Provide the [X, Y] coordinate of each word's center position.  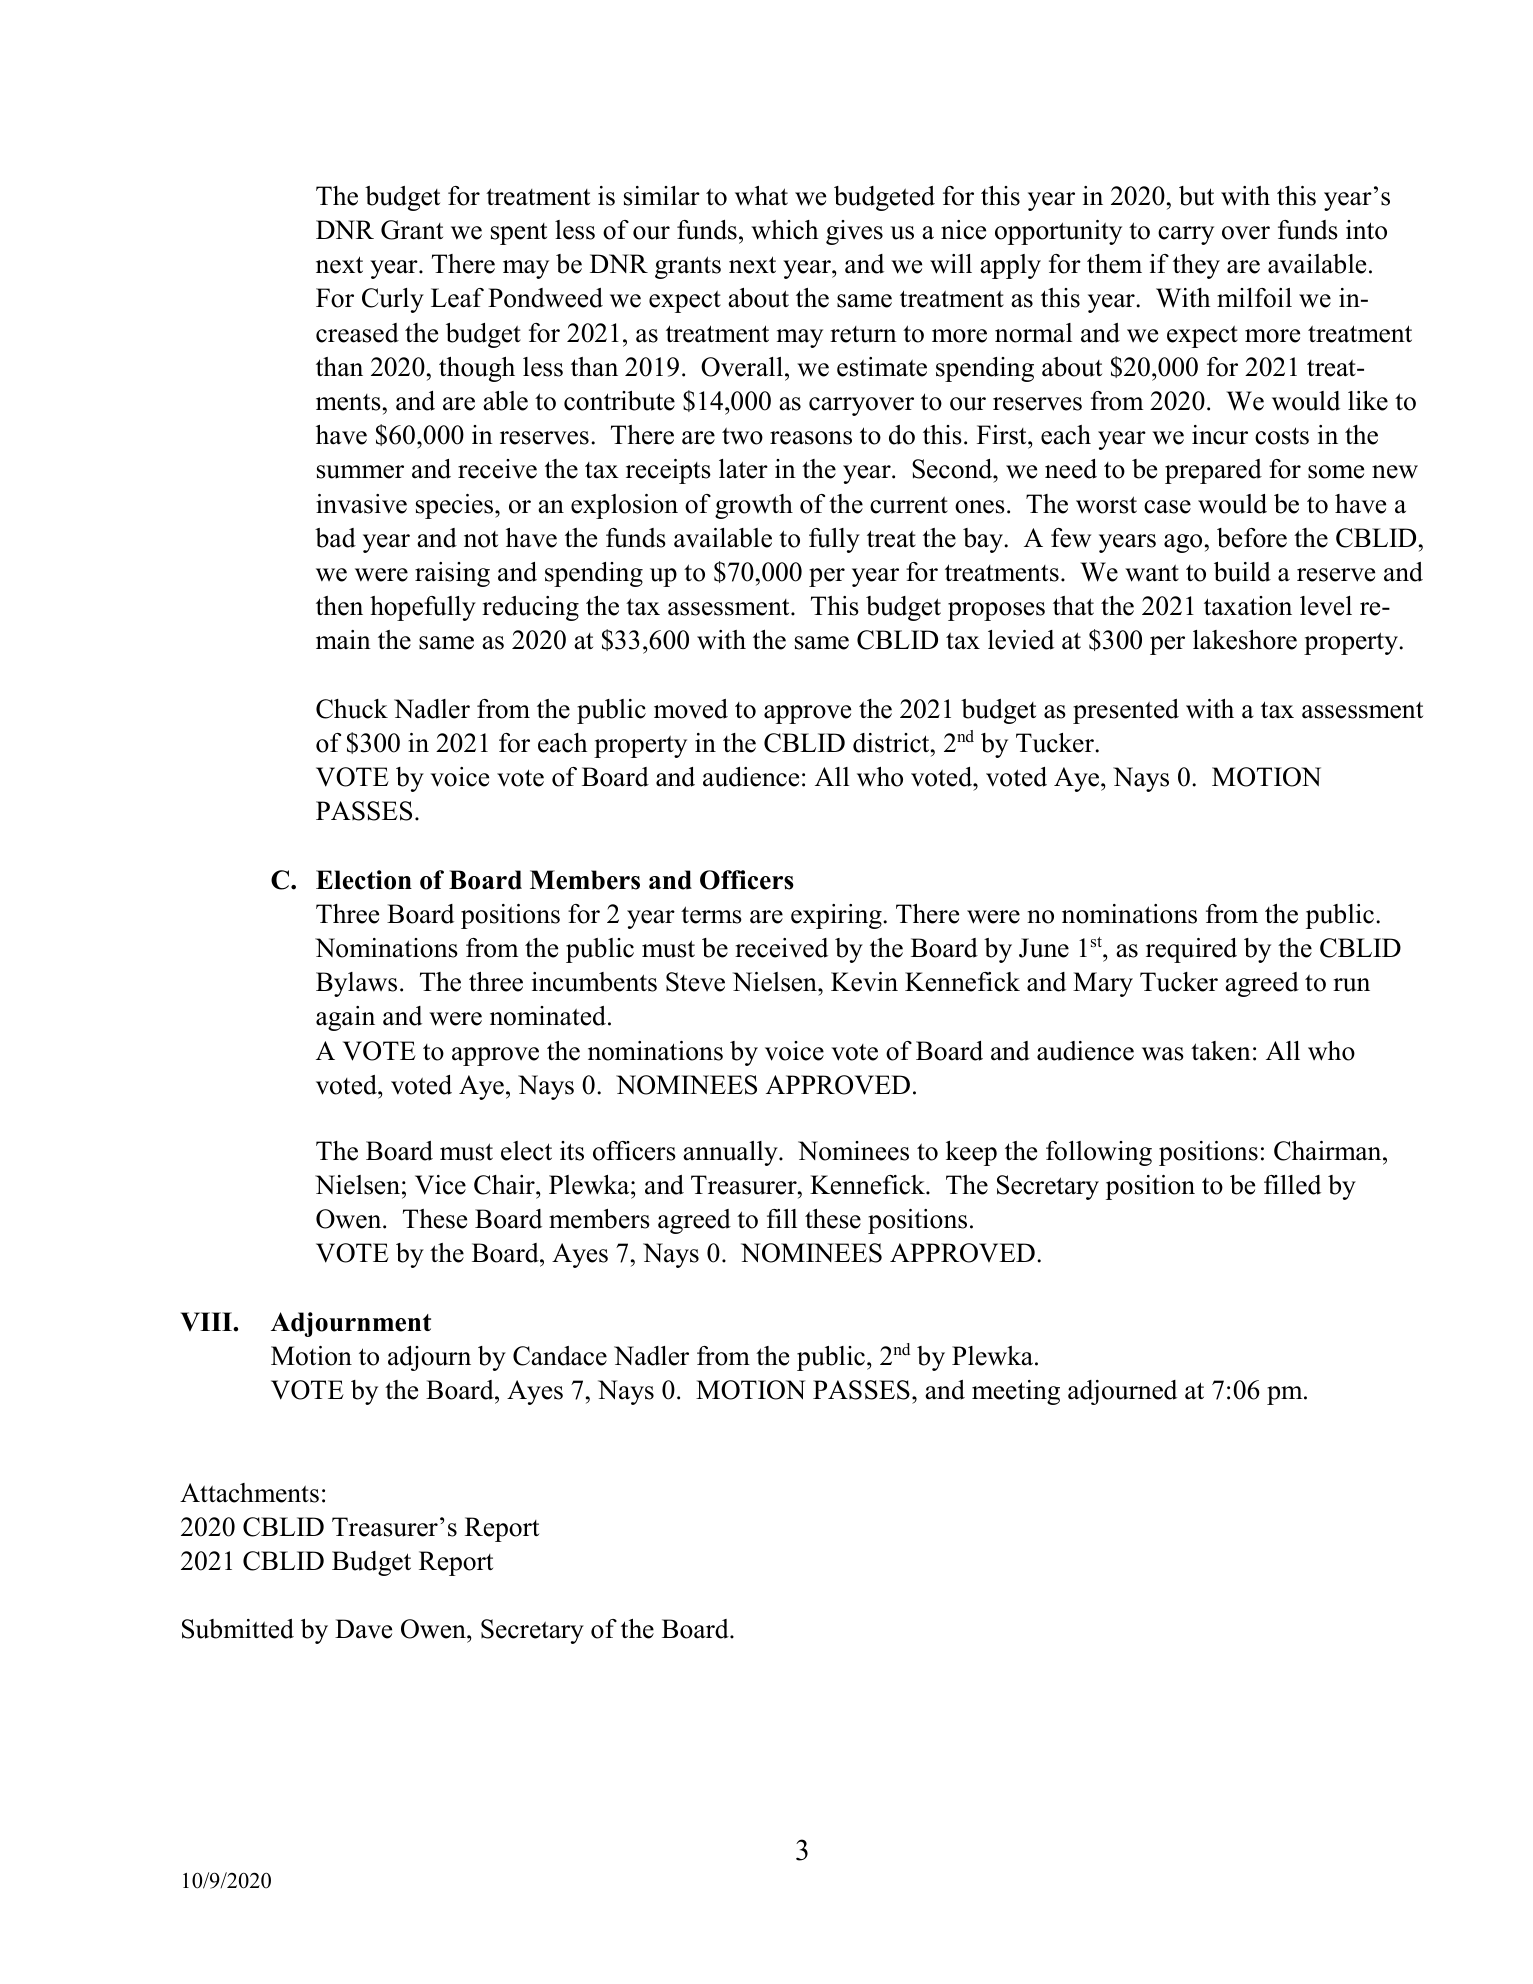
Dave [363, 1629]
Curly [393, 300]
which [784, 230]
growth [754, 506]
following [1099, 1153]
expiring [837, 916]
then [339, 606]
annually [731, 1153]
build [1242, 572]
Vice [440, 1185]
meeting [1016, 1392]
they [1196, 266]
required [1191, 950]
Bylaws [356, 984]
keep [971, 1153]
